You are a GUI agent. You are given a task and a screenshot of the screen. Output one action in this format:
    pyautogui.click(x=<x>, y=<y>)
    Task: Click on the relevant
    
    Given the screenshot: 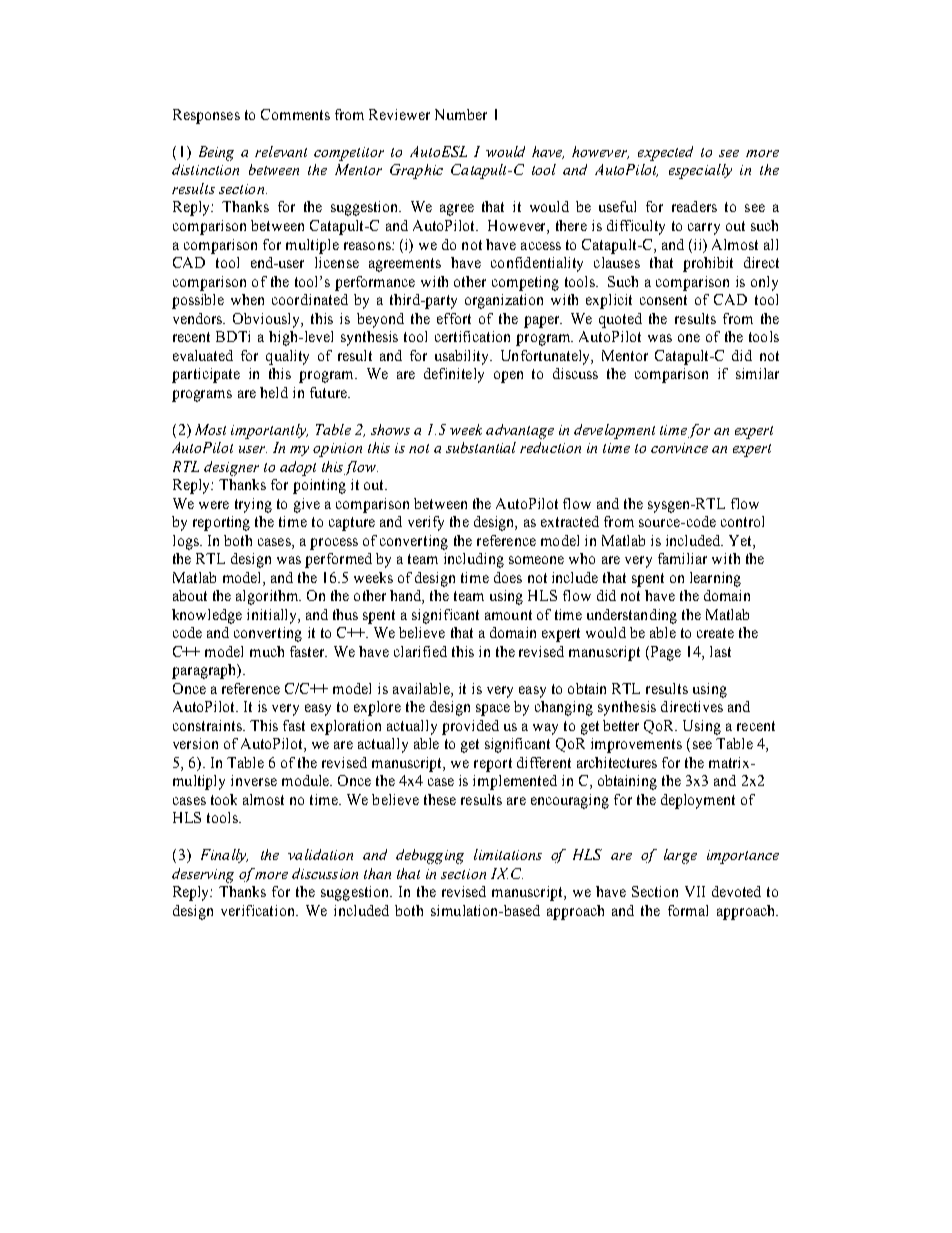 What is the action you would take?
    pyautogui.click(x=281, y=151)
